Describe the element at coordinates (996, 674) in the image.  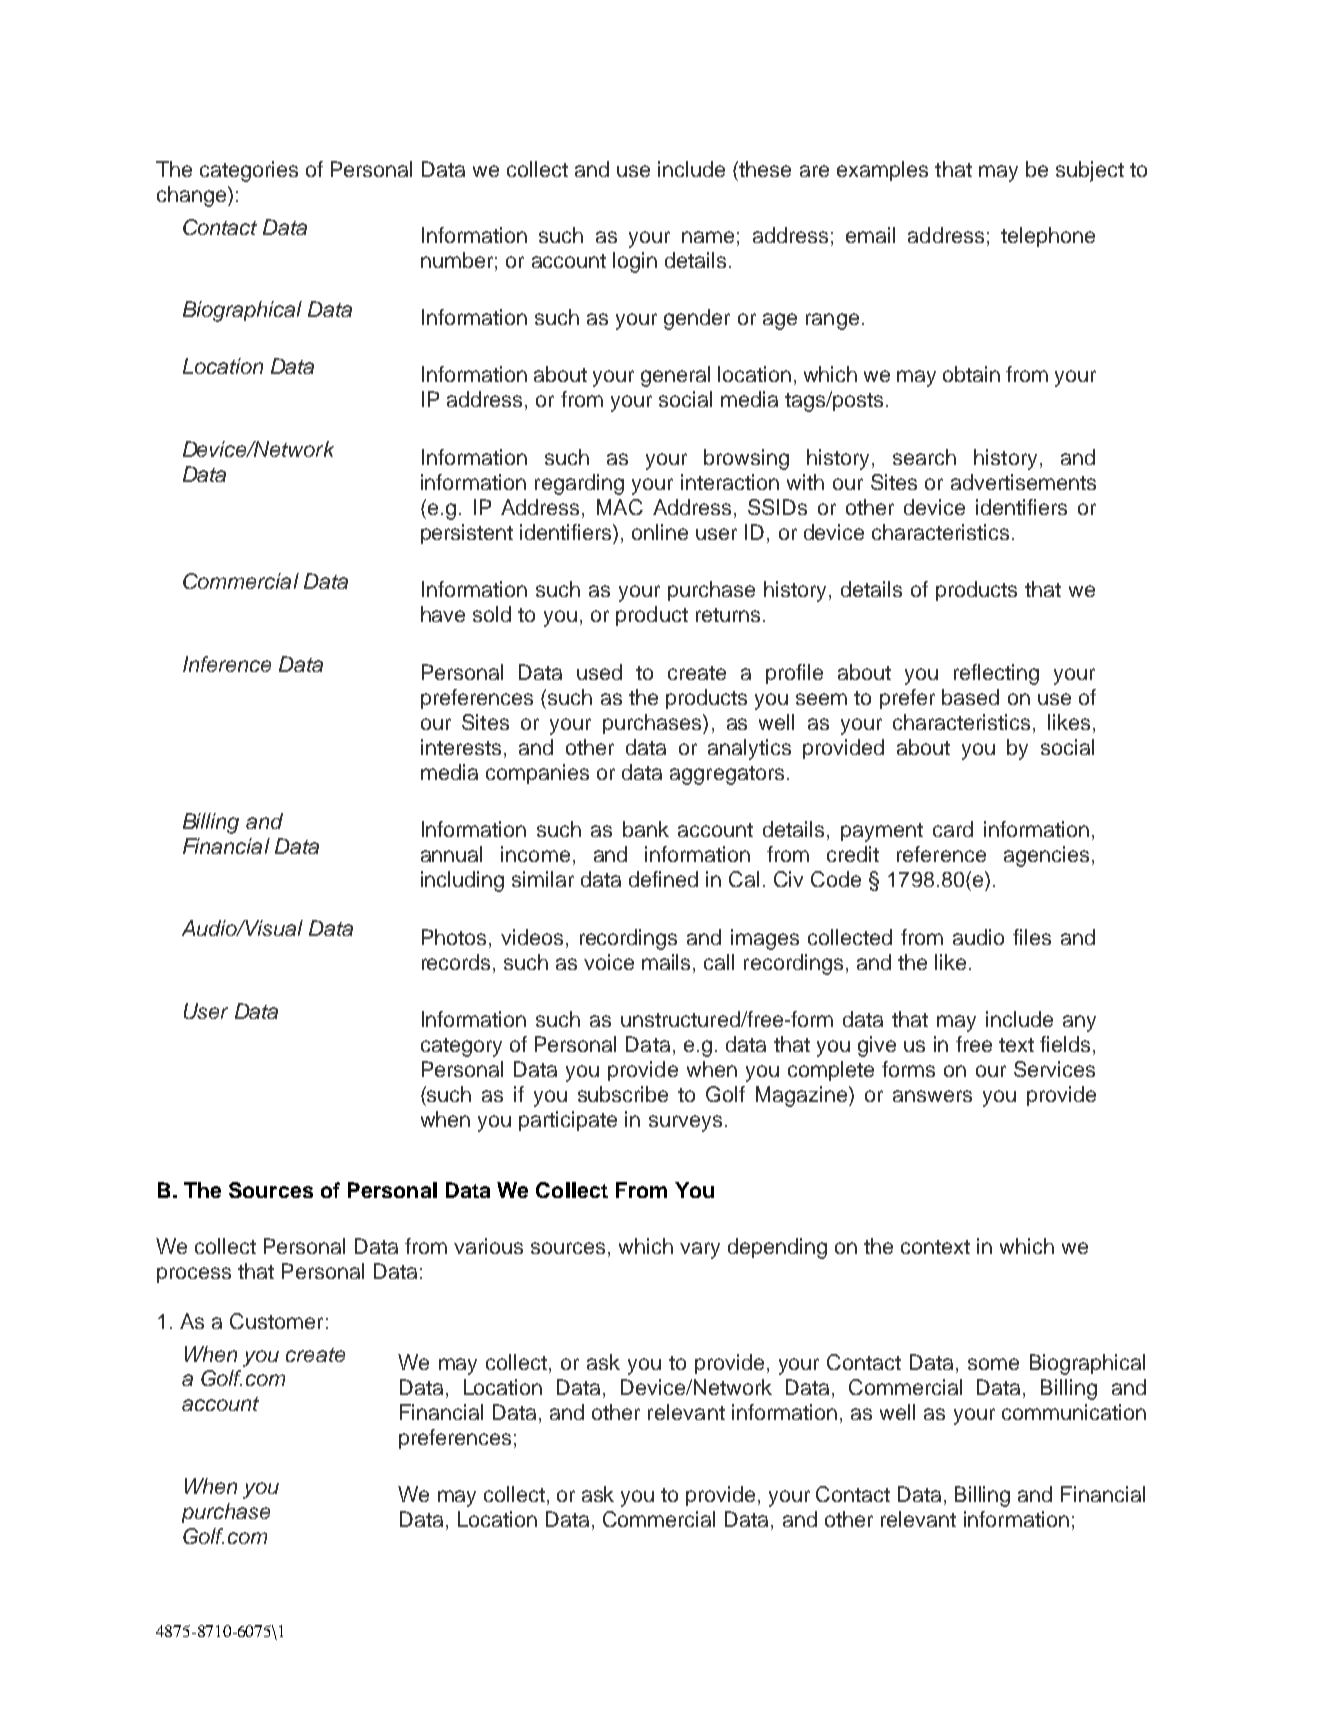
I see `reflecting` at that location.
